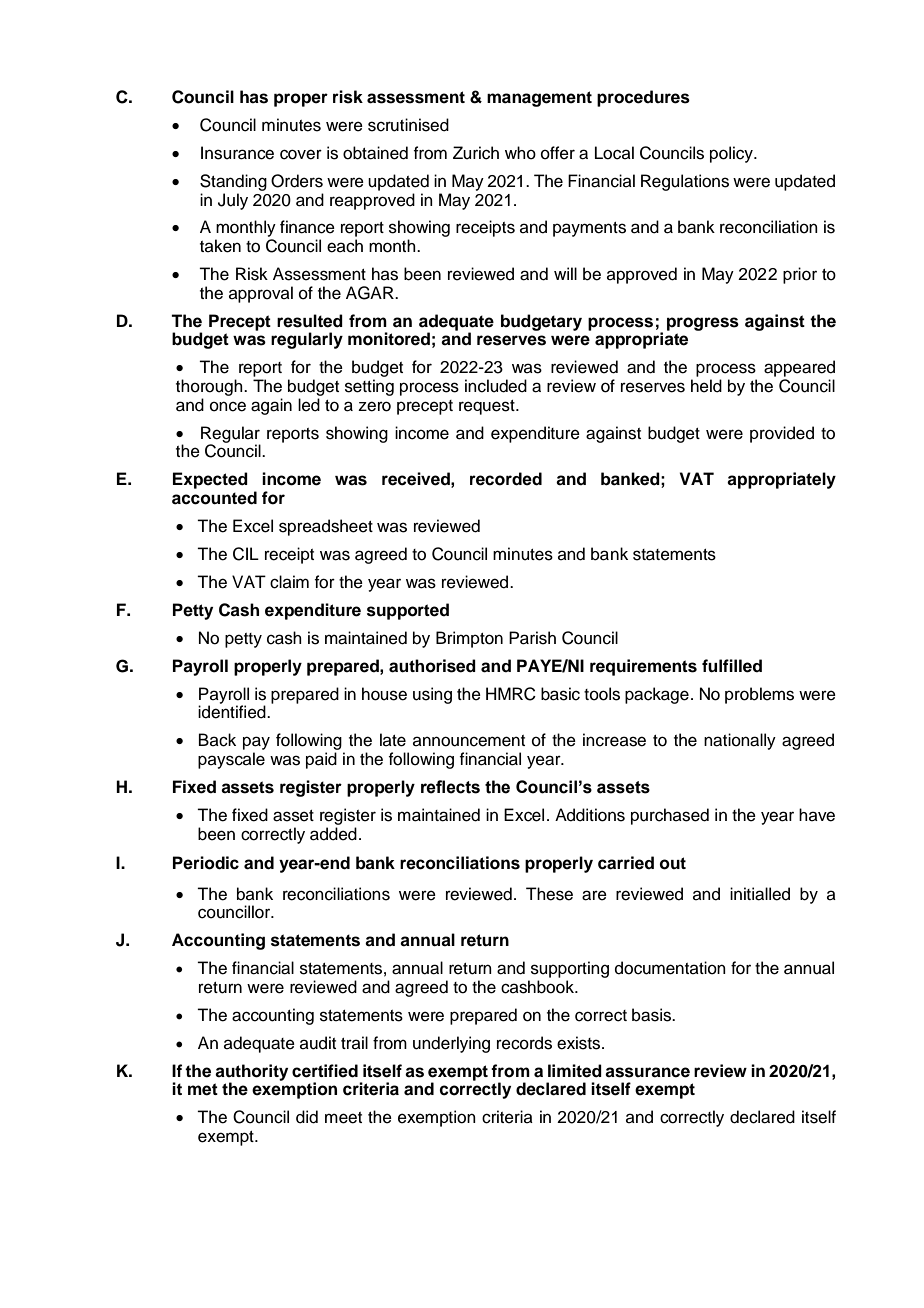 This image has width=924, height=1308. Describe the element at coordinates (673, 863) in the image. I see `out` at that location.
